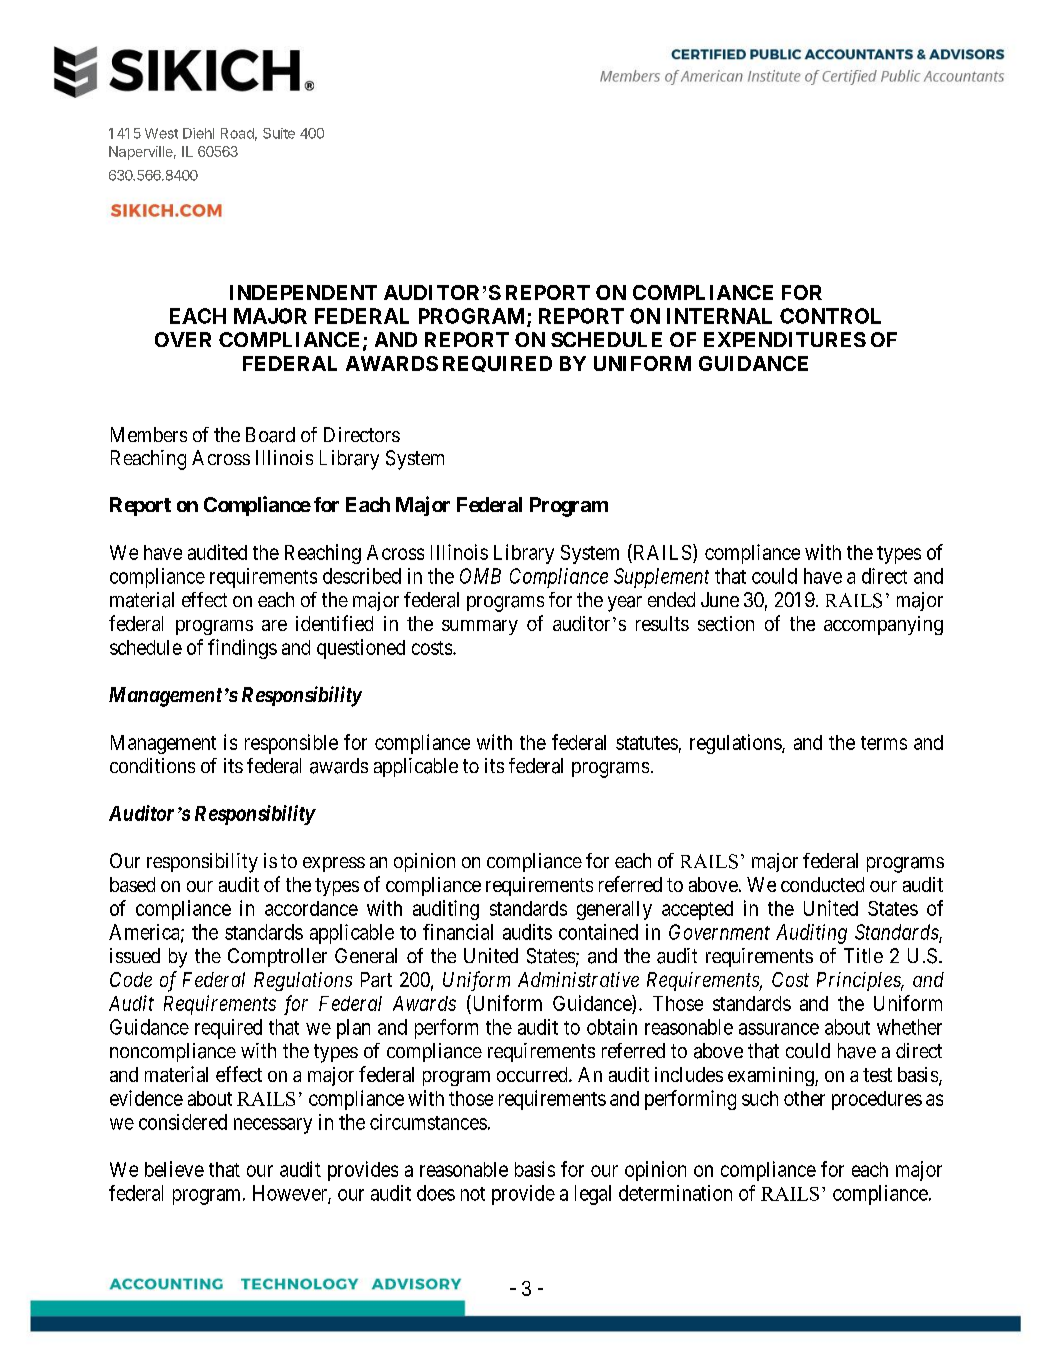 The height and width of the page is (1362, 1052). Describe the element at coordinates (270, 435) in the page. I see `Board` at that location.
